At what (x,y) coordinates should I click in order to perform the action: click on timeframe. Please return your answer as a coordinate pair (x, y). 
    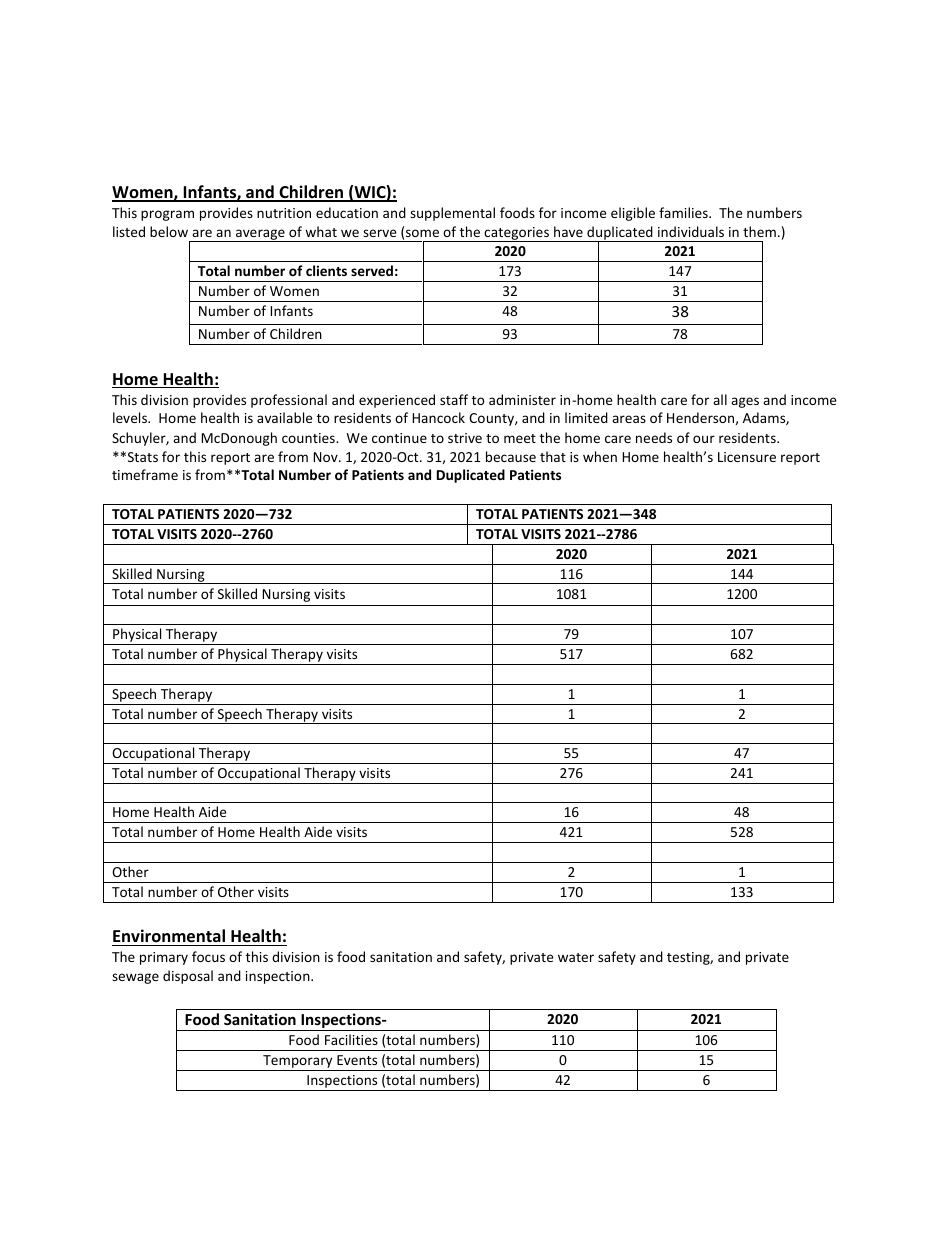
    Looking at the image, I should click on (145, 474).
